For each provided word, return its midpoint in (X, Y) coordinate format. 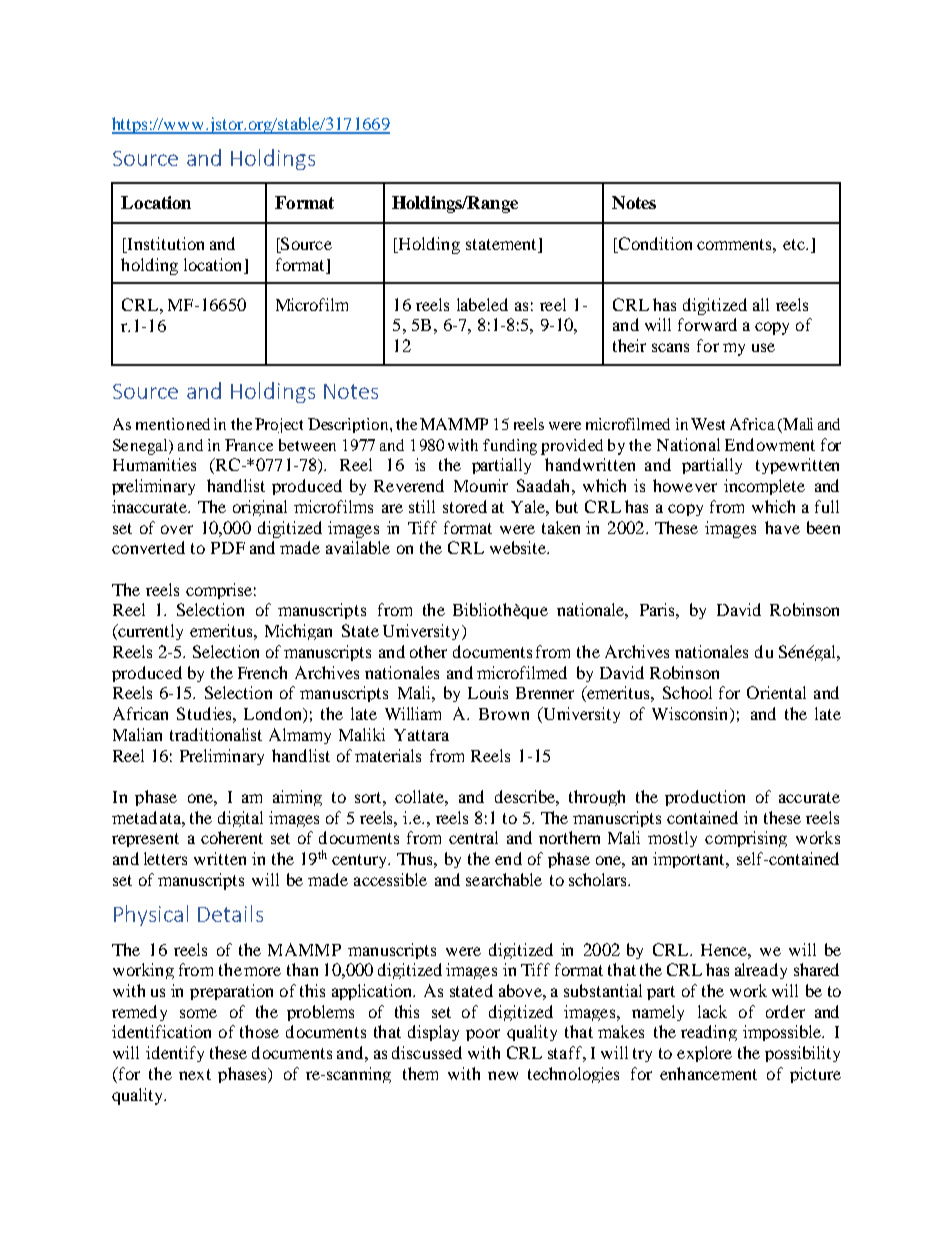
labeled (482, 304)
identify (175, 1054)
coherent (232, 837)
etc (795, 244)
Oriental (776, 692)
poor (483, 1035)
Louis (488, 692)
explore (704, 1054)
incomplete (764, 487)
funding (510, 447)
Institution (164, 245)
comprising (746, 839)
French (262, 672)
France (249, 445)
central (473, 837)
